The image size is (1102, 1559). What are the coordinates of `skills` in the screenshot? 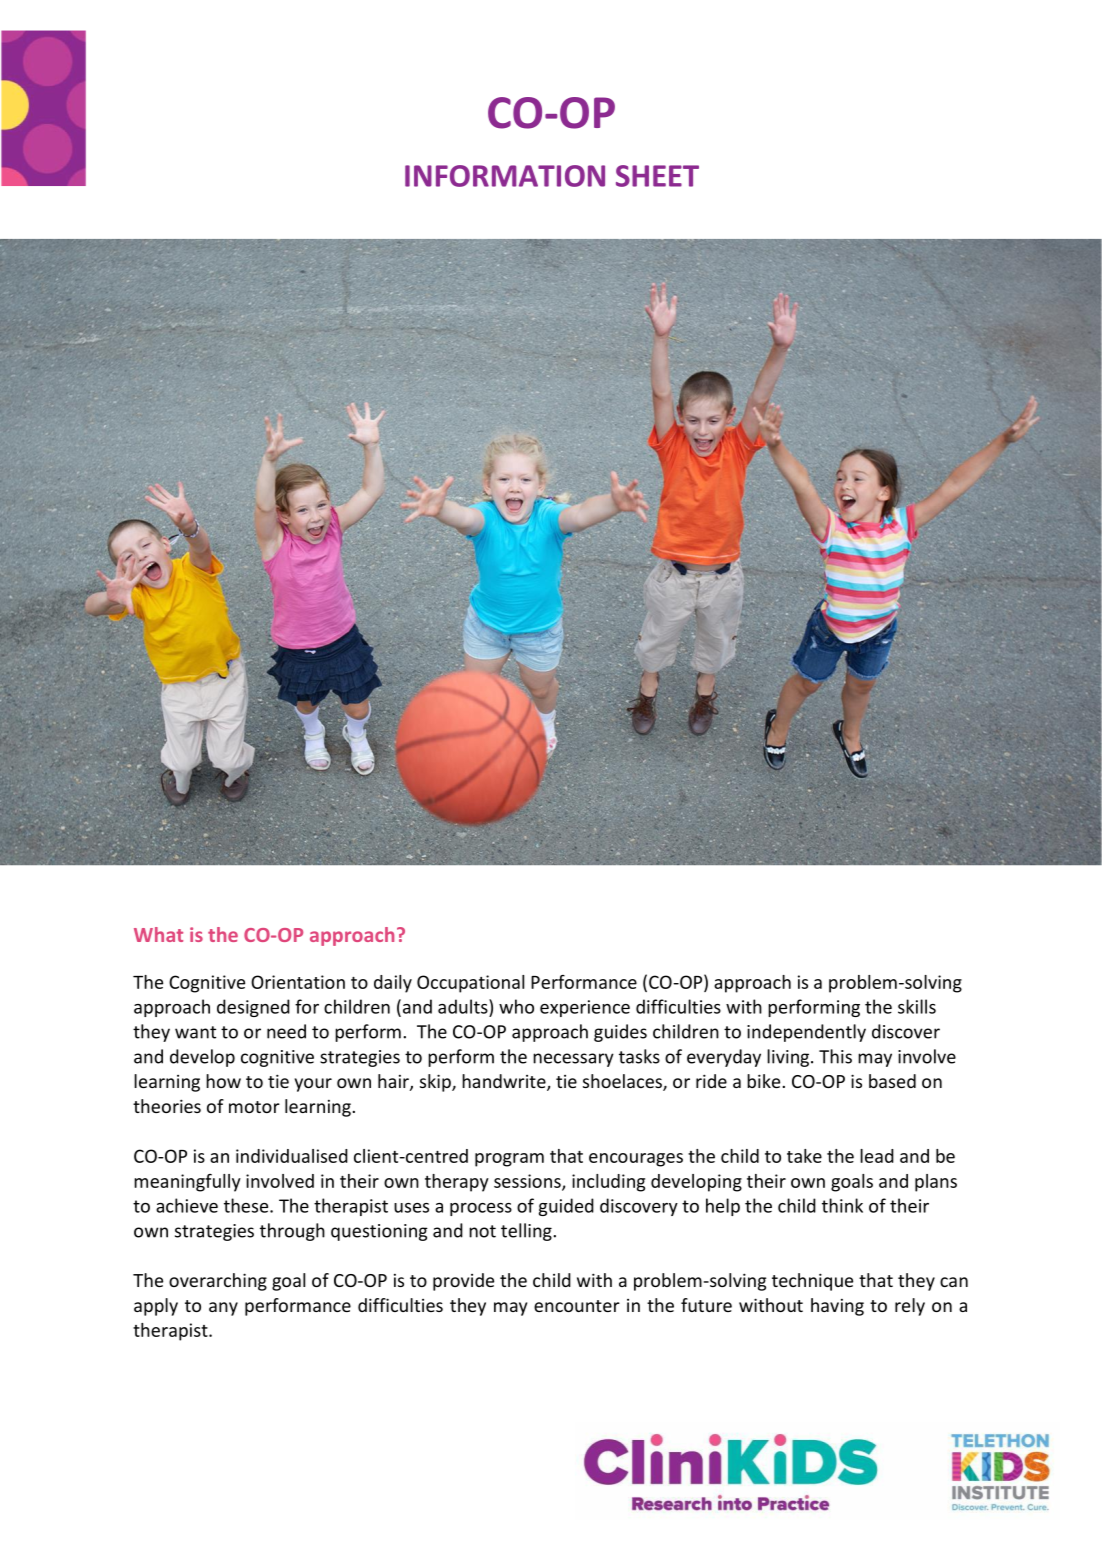 It's located at (917, 1006).
